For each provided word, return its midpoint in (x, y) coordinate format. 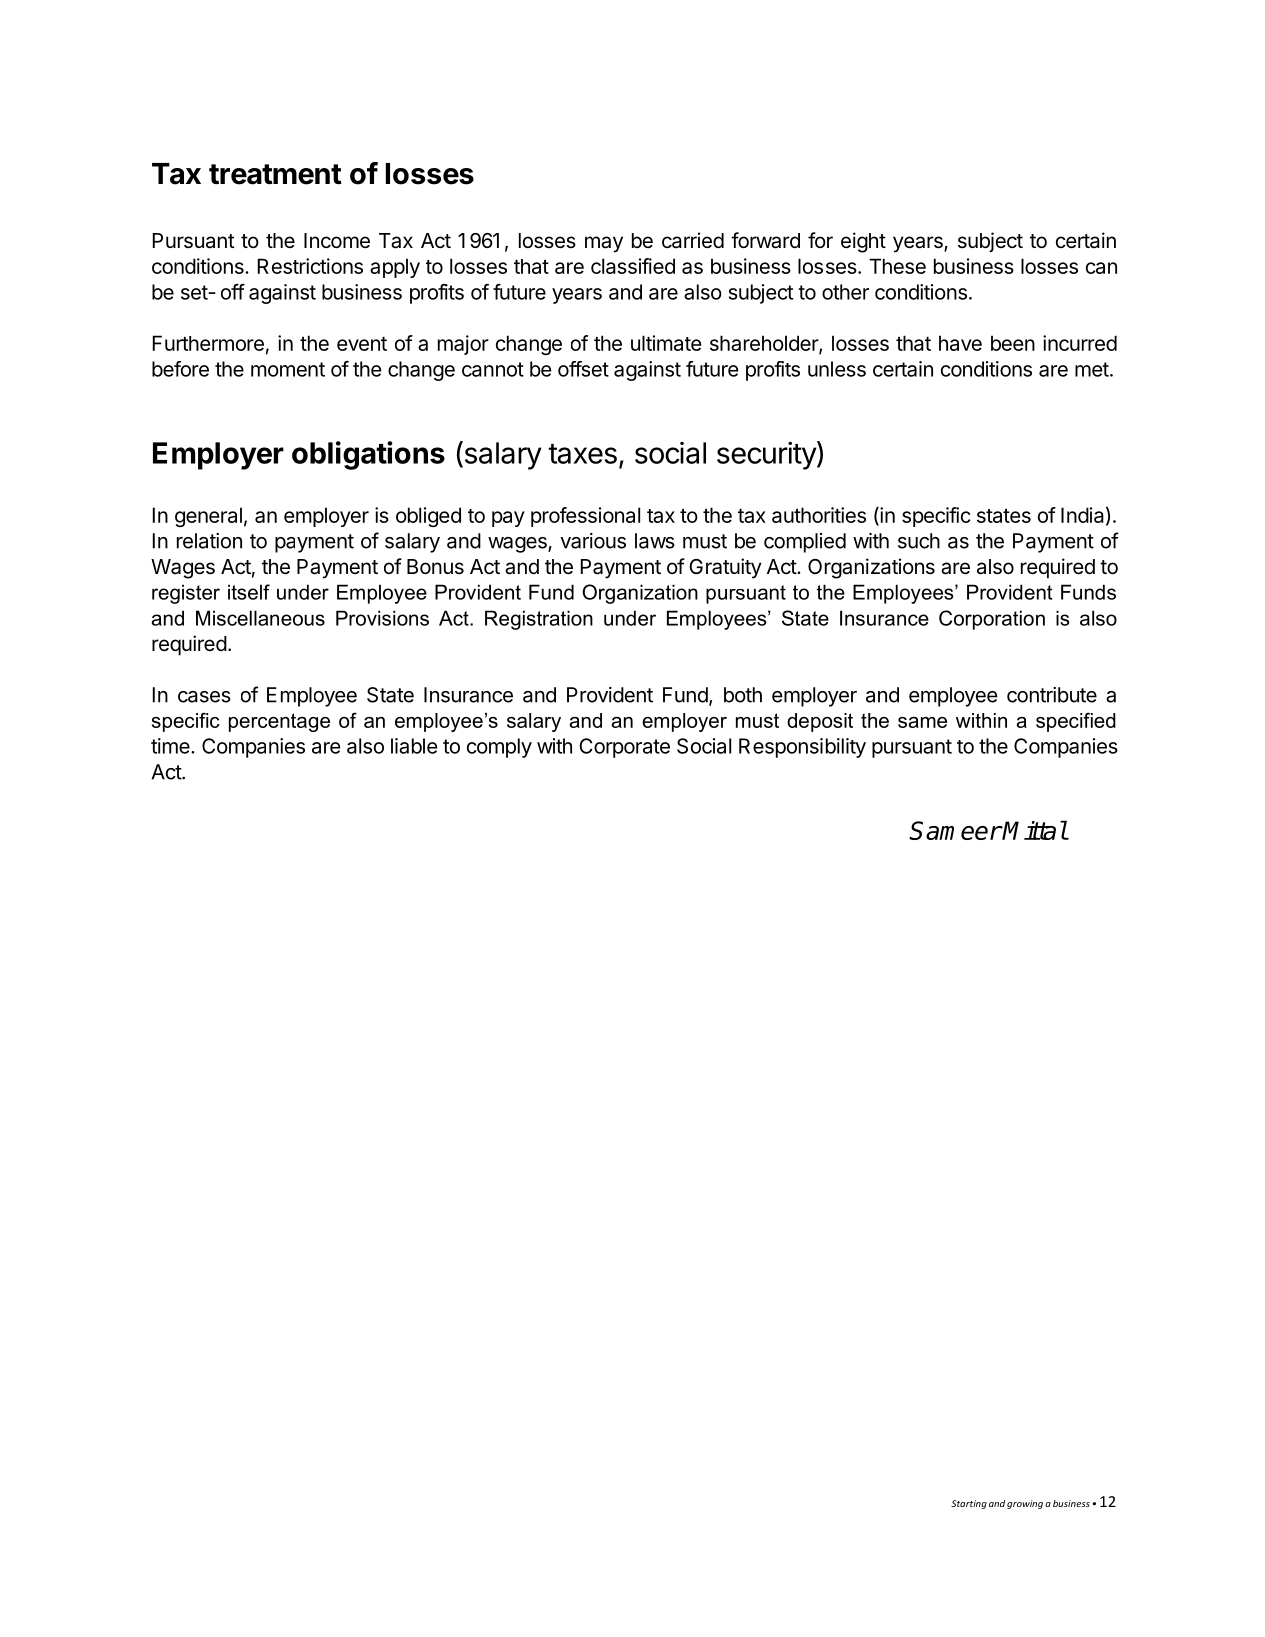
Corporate (624, 748)
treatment (275, 174)
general (208, 517)
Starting (969, 1504)
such (919, 541)
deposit (820, 722)
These (897, 266)
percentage (279, 722)
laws (655, 541)
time (171, 746)
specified (1076, 722)
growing (1025, 1504)
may (604, 244)
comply (499, 748)
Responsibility (802, 748)
